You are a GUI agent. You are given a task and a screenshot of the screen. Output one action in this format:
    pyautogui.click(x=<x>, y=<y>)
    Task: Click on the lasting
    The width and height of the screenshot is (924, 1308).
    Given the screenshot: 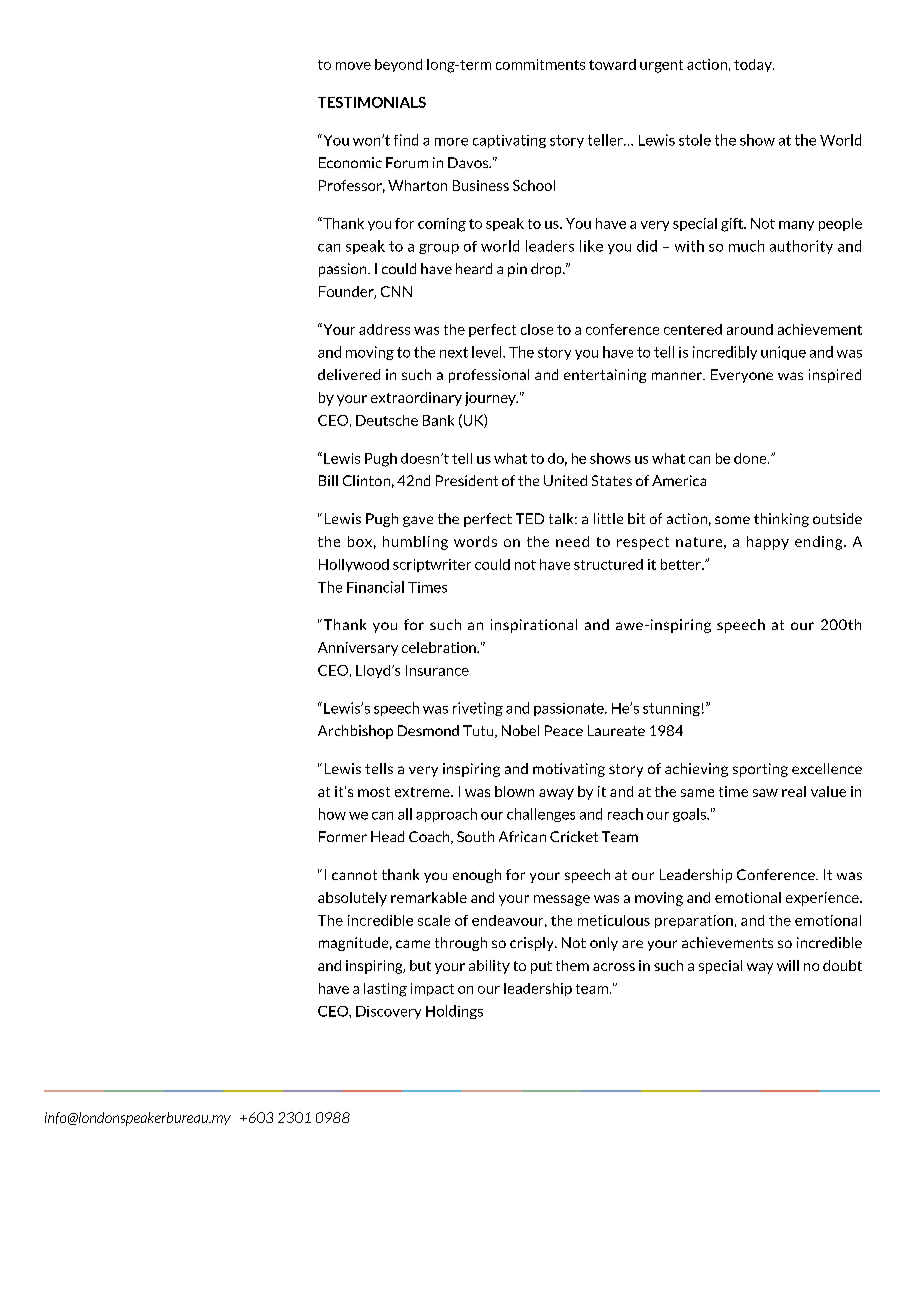 What is the action you would take?
    pyautogui.click(x=385, y=990)
